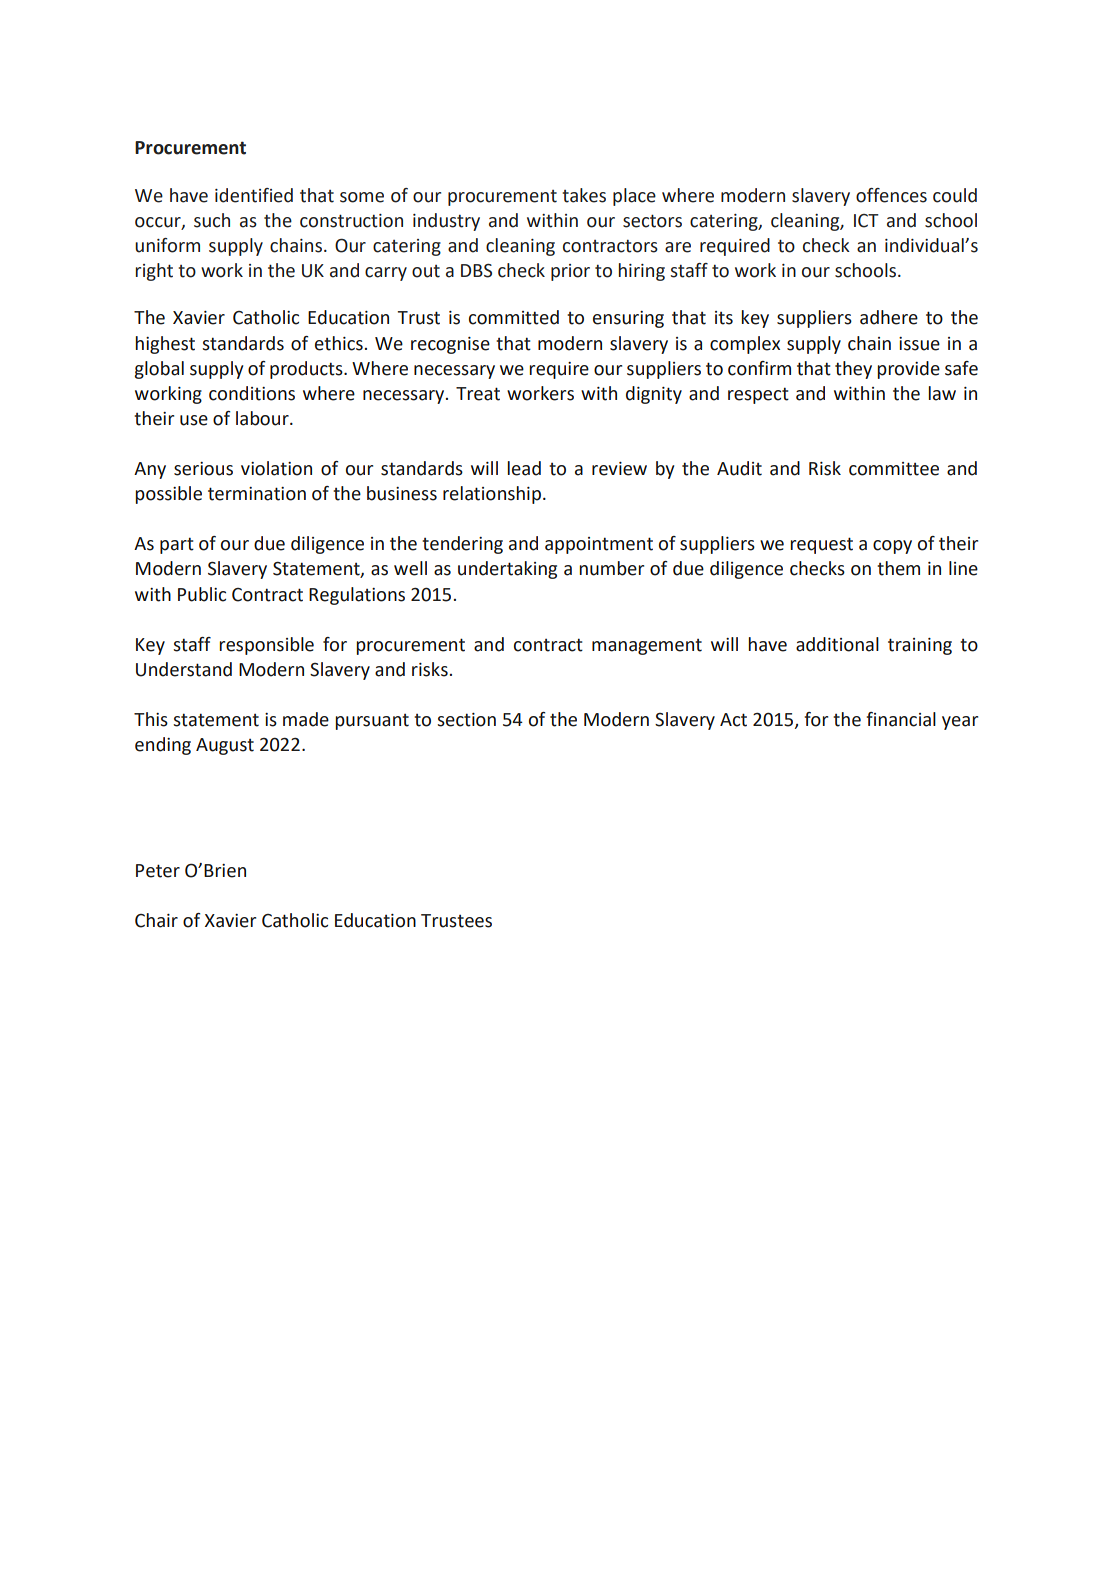 Image resolution: width=1113 pixels, height=1574 pixels. What do you see at coordinates (892, 547) in the page?
I see `copy` at bounding box center [892, 547].
